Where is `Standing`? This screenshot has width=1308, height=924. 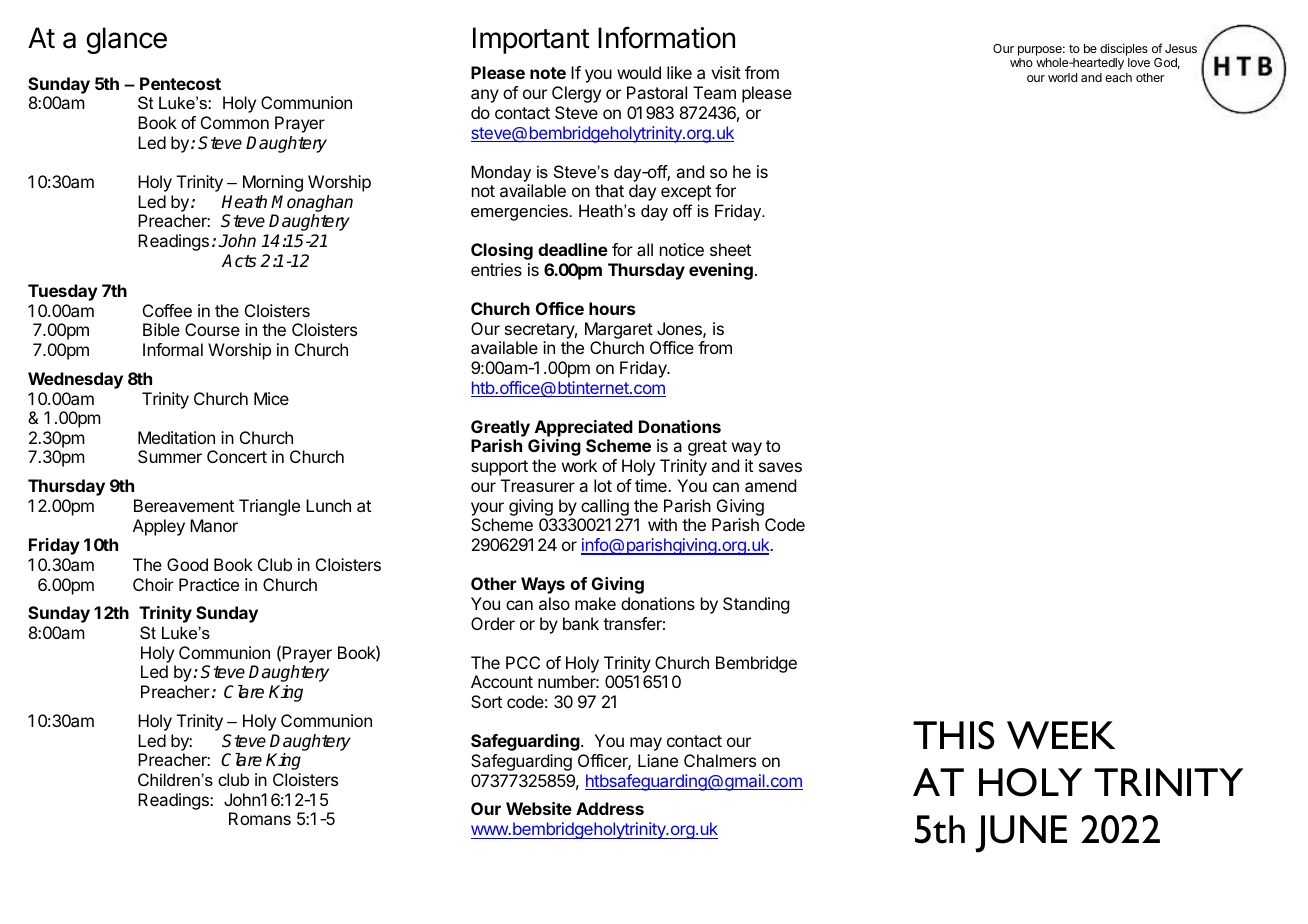 Standing is located at coordinates (756, 605).
